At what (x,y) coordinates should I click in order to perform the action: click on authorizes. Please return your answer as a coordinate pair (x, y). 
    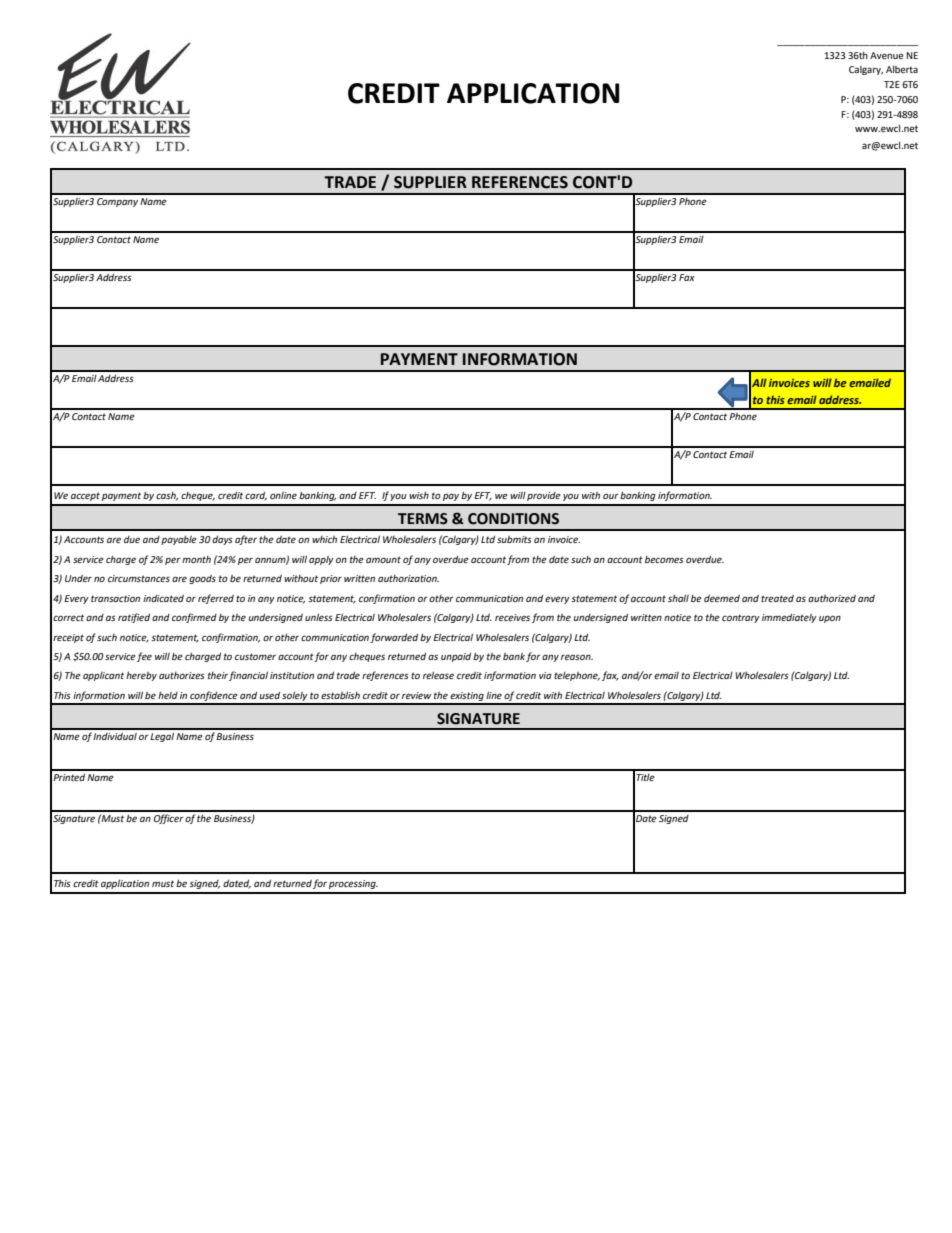
    Looking at the image, I should click on (182, 675).
